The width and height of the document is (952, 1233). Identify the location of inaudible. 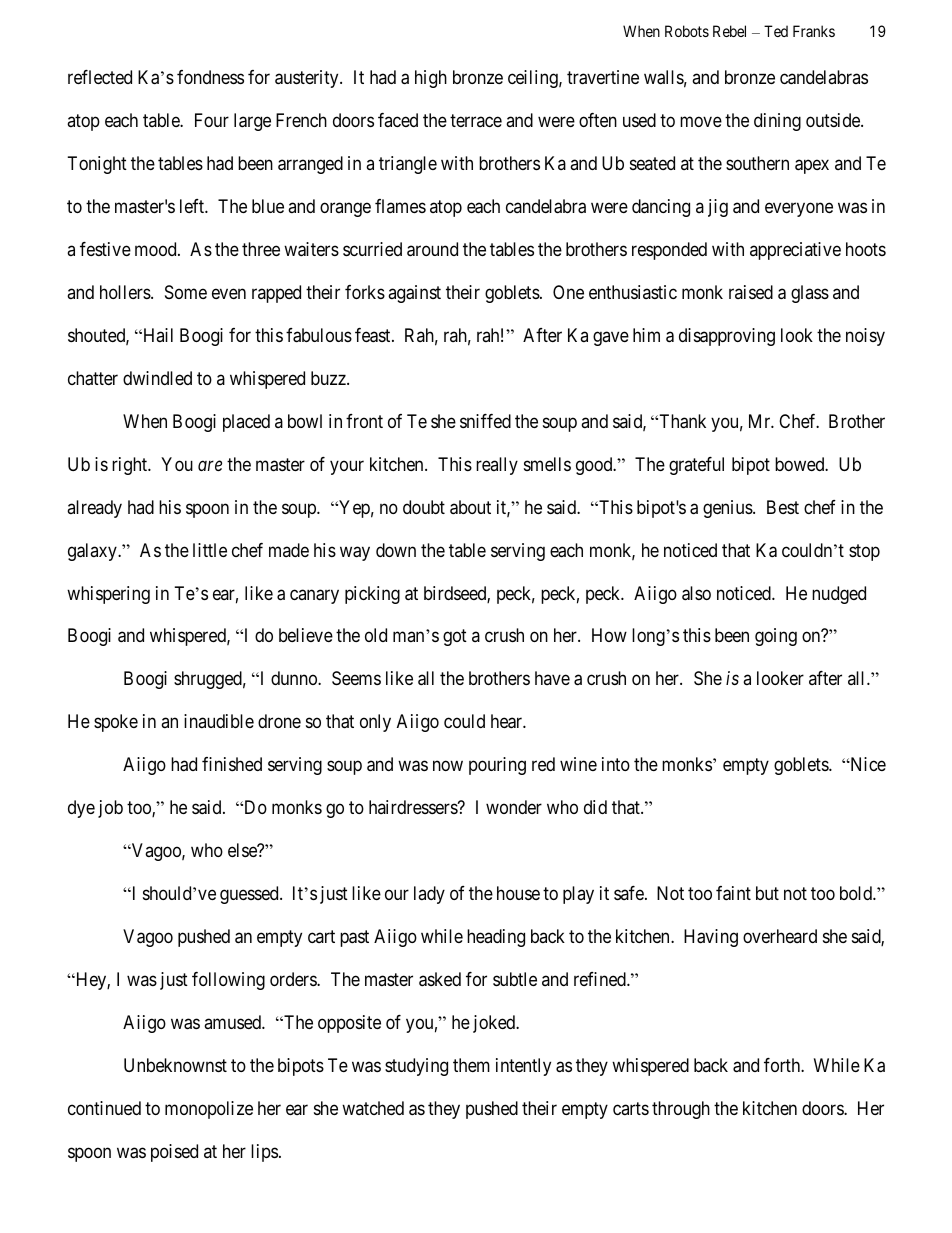
(219, 721).
